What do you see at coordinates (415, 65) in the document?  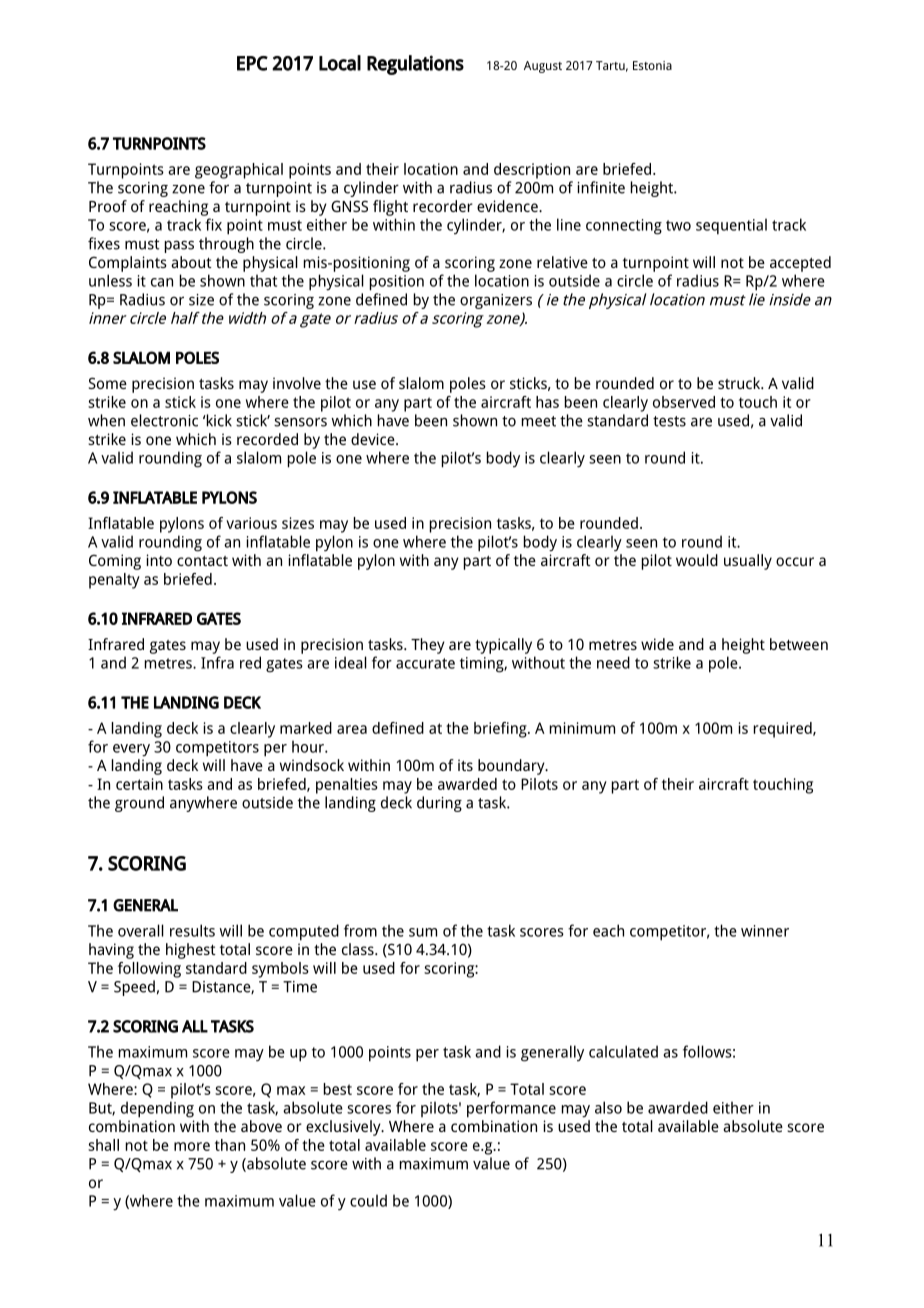 I see `Regulations` at bounding box center [415, 65].
